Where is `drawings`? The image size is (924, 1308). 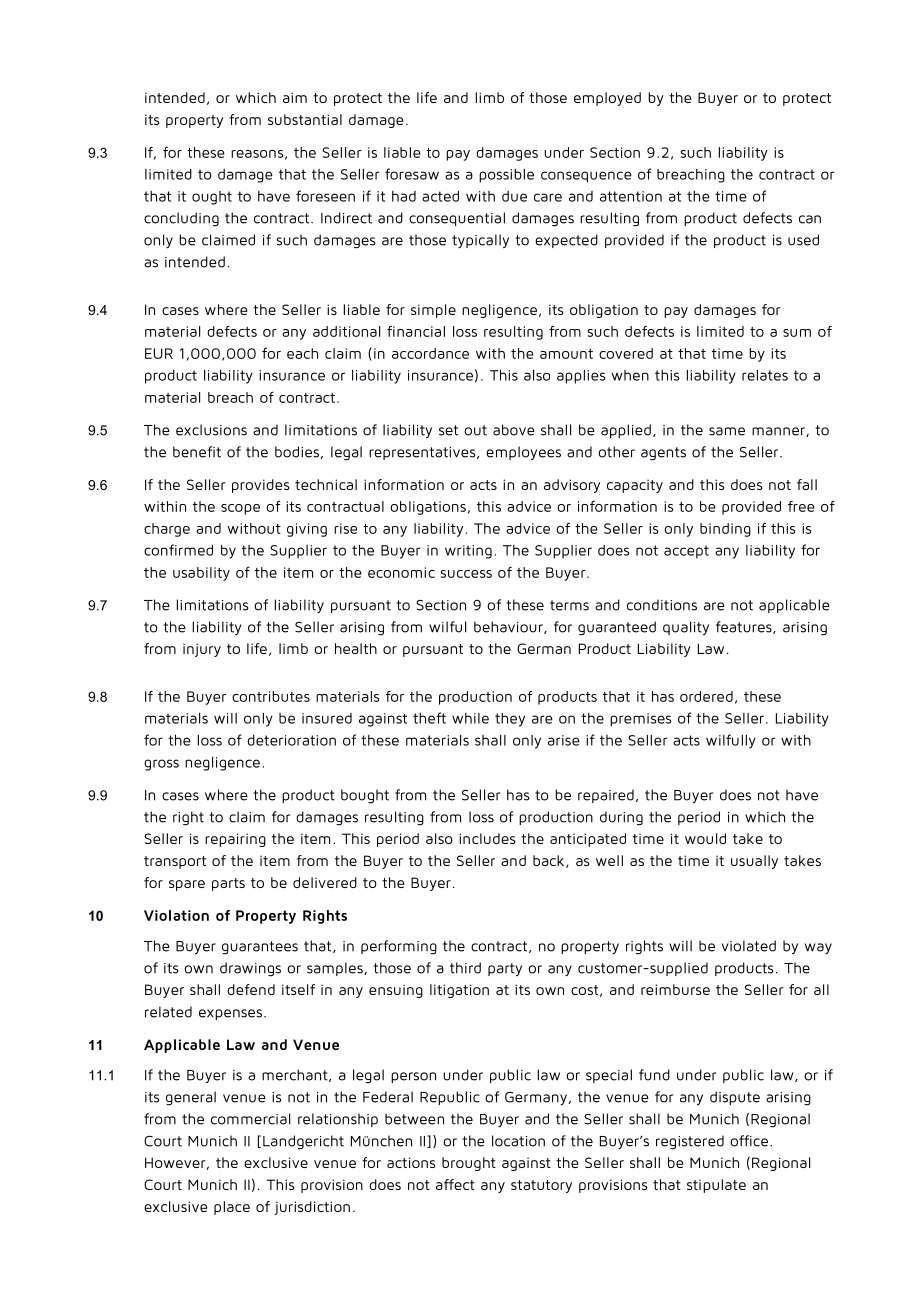 drawings is located at coordinates (250, 969).
